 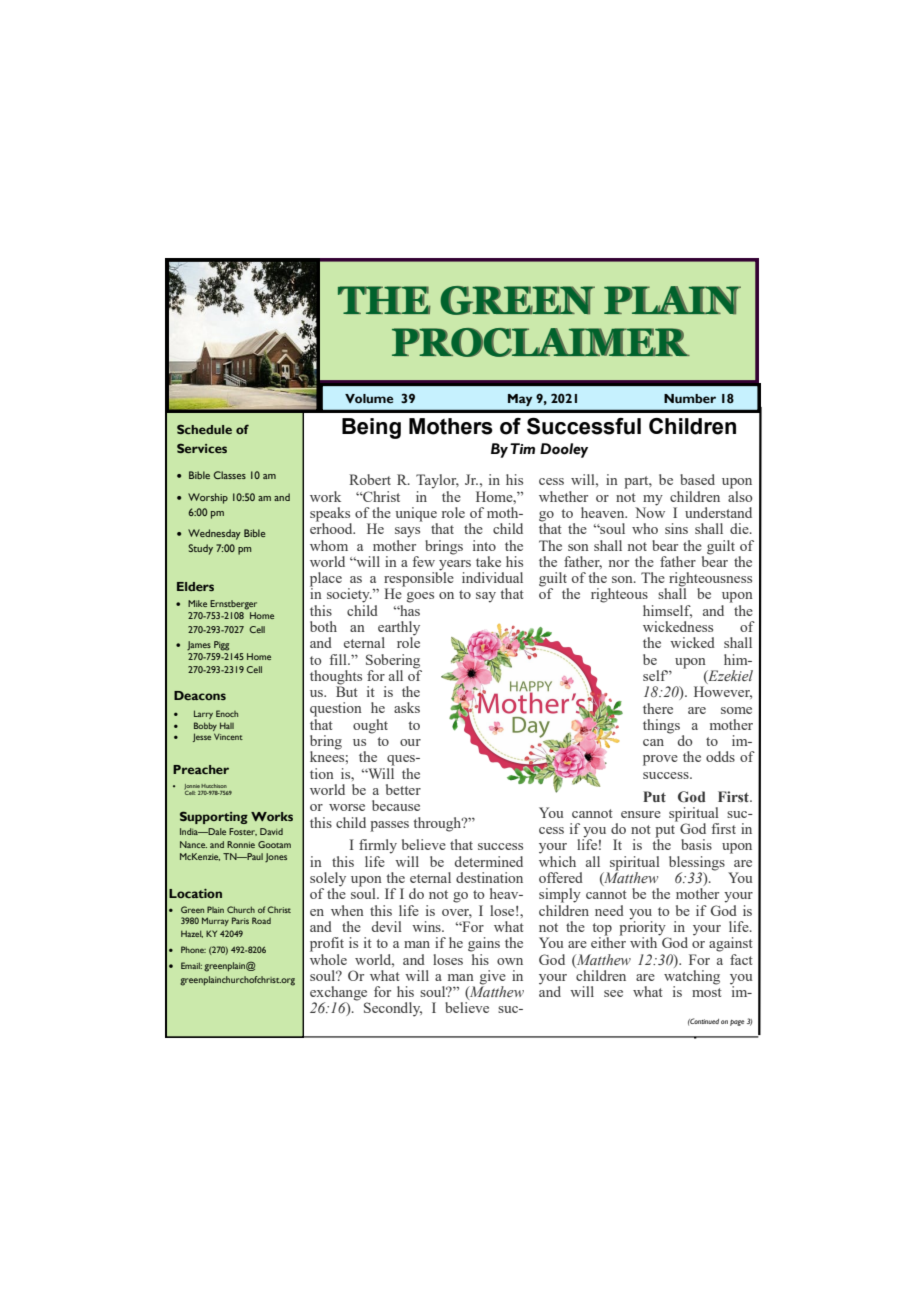 What do you see at coordinates (403, 789) in the page?
I see `better` at bounding box center [403, 789].
